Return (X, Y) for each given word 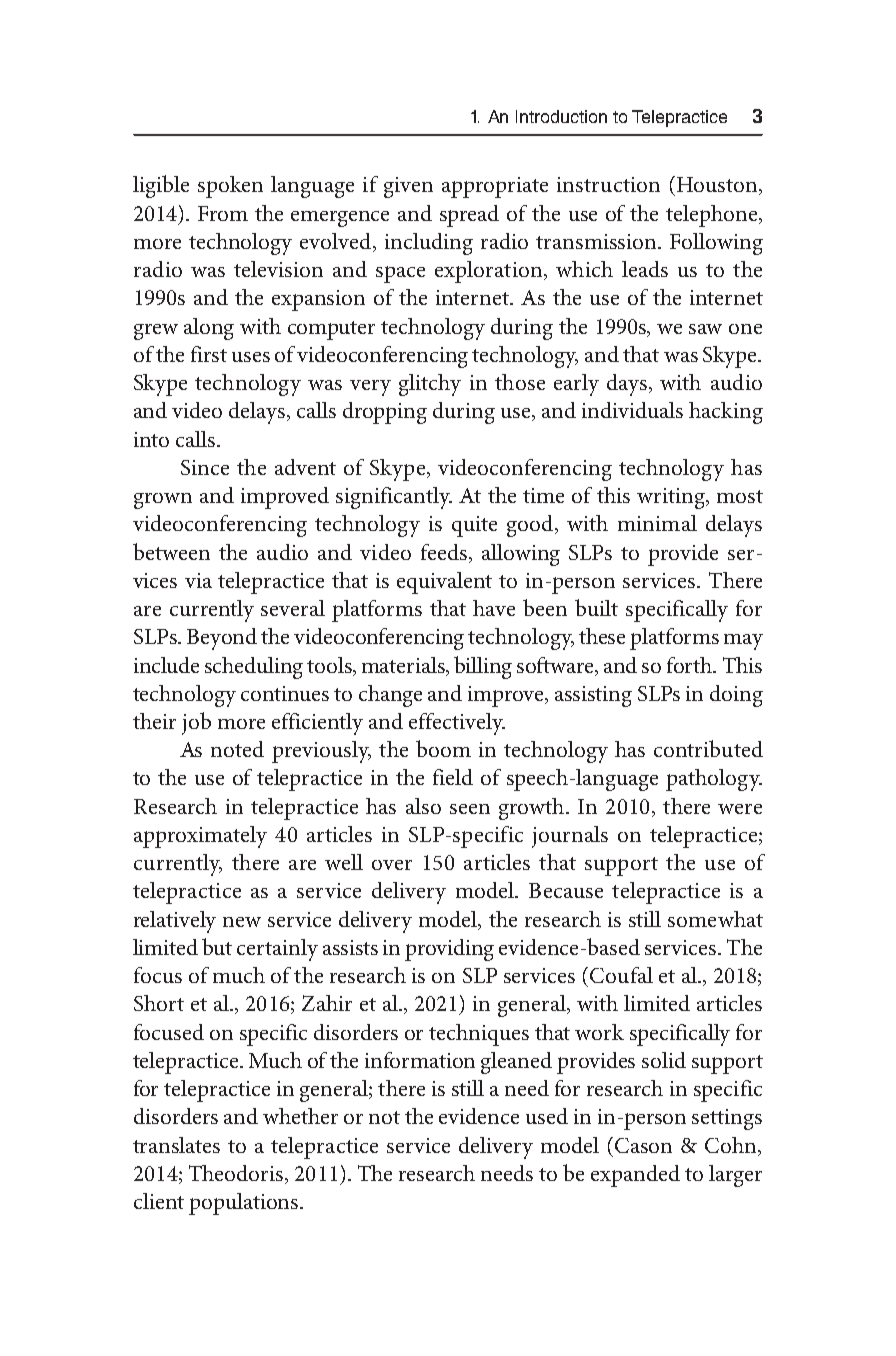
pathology (714, 780)
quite (474, 526)
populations (245, 1204)
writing (672, 498)
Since (205, 467)
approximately (200, 837)
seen (470, 809)
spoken (230, 187)
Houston (717, 184)
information (420, 1060)
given (408, 187)
